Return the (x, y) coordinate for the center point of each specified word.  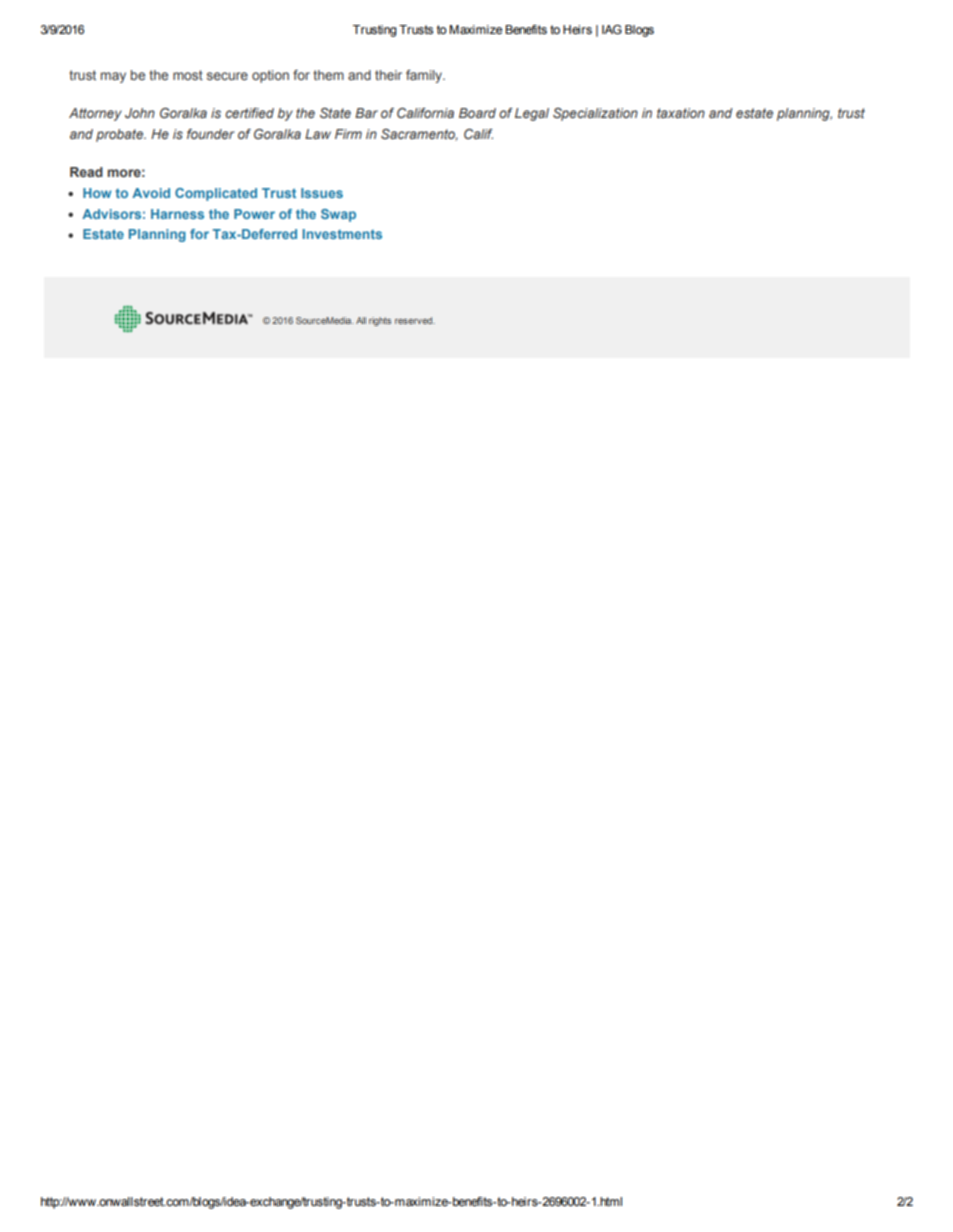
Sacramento (419, 135)
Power (254, 214)
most (188, 75)
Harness (177, 214)
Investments (342, 234)
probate (121, 135)
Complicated (216, 194)
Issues (322, 193)
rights (380, 321)
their (388, 75)
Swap (338, 215)
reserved (415, 320)
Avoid (151, 193)
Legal (532, 114)
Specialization (595, 114)
